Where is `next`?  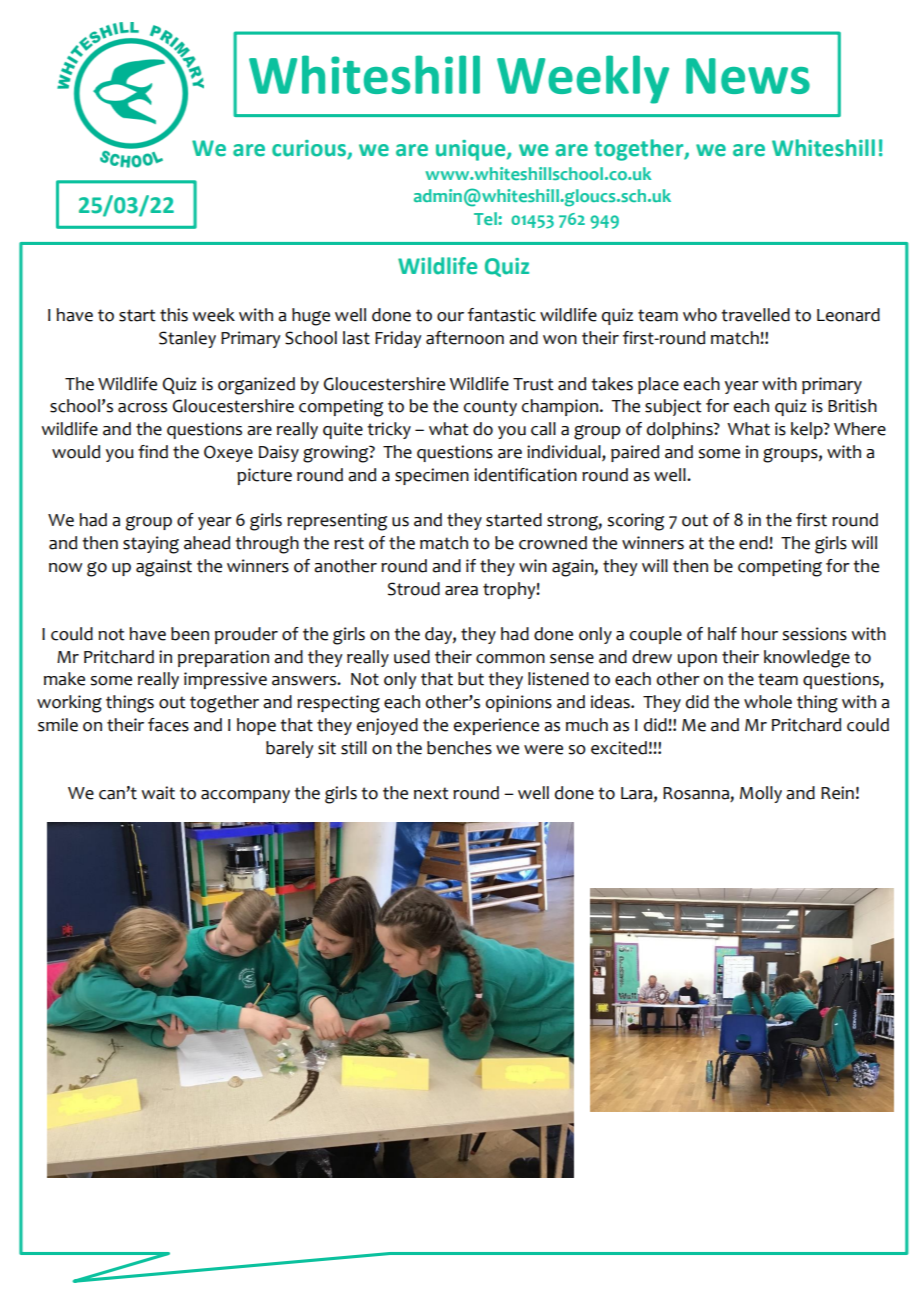 next is located at coordinates (431, 793).
